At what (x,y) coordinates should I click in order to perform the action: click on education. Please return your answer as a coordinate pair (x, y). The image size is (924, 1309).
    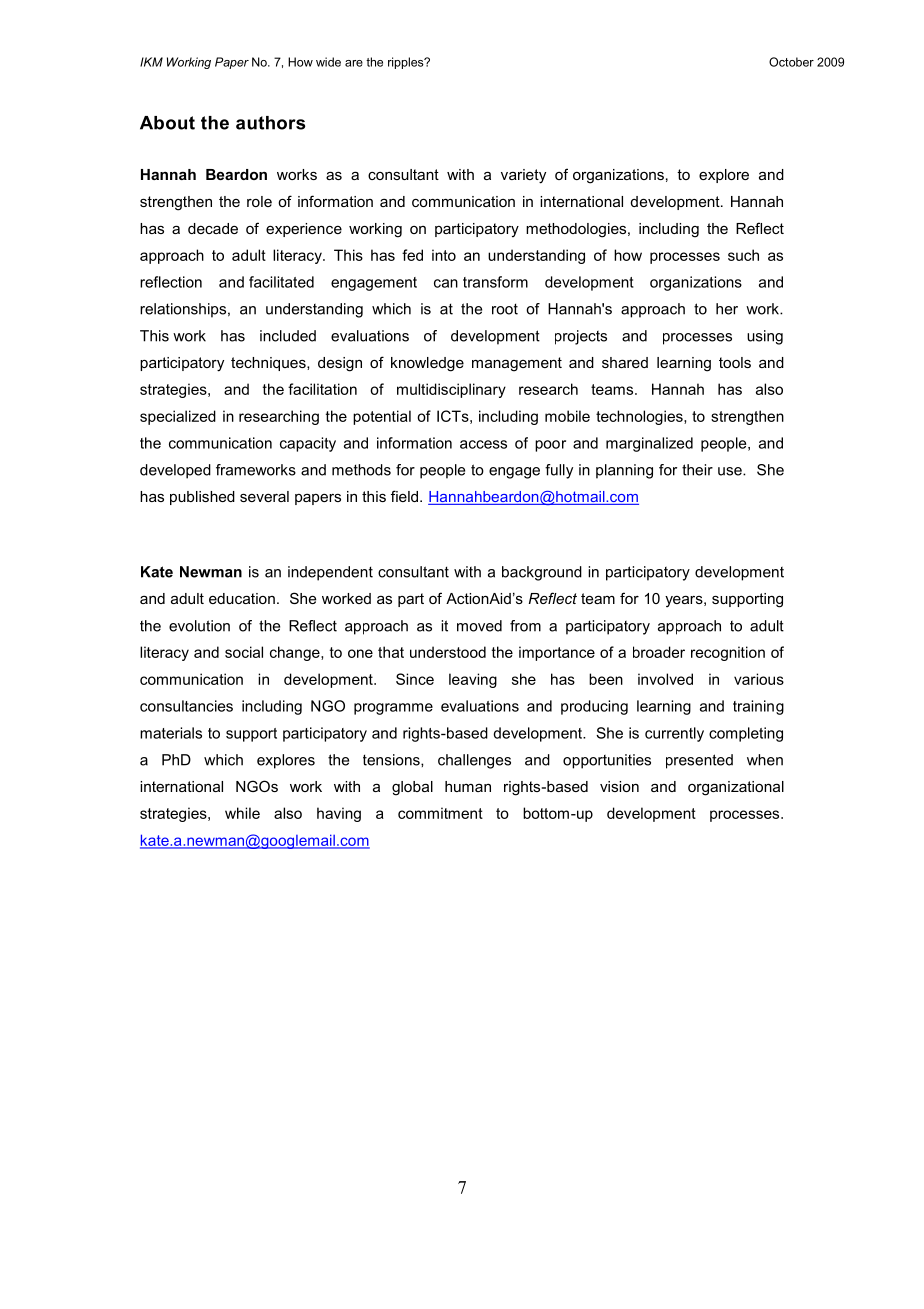
    Looking at the image, I should click on (242, 598).
